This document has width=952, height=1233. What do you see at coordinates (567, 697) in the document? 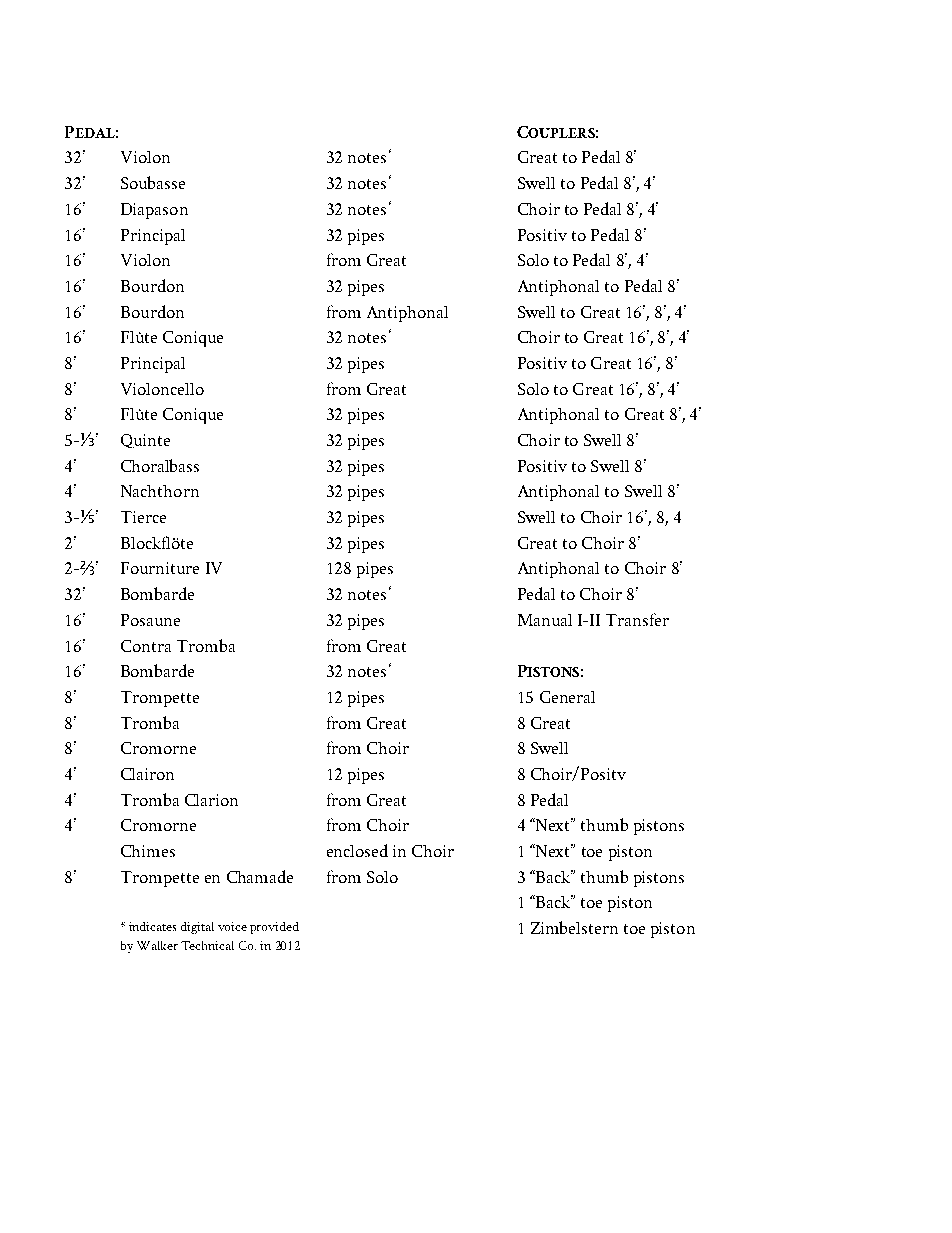
I see `General` at bounding box center [567, 697].
